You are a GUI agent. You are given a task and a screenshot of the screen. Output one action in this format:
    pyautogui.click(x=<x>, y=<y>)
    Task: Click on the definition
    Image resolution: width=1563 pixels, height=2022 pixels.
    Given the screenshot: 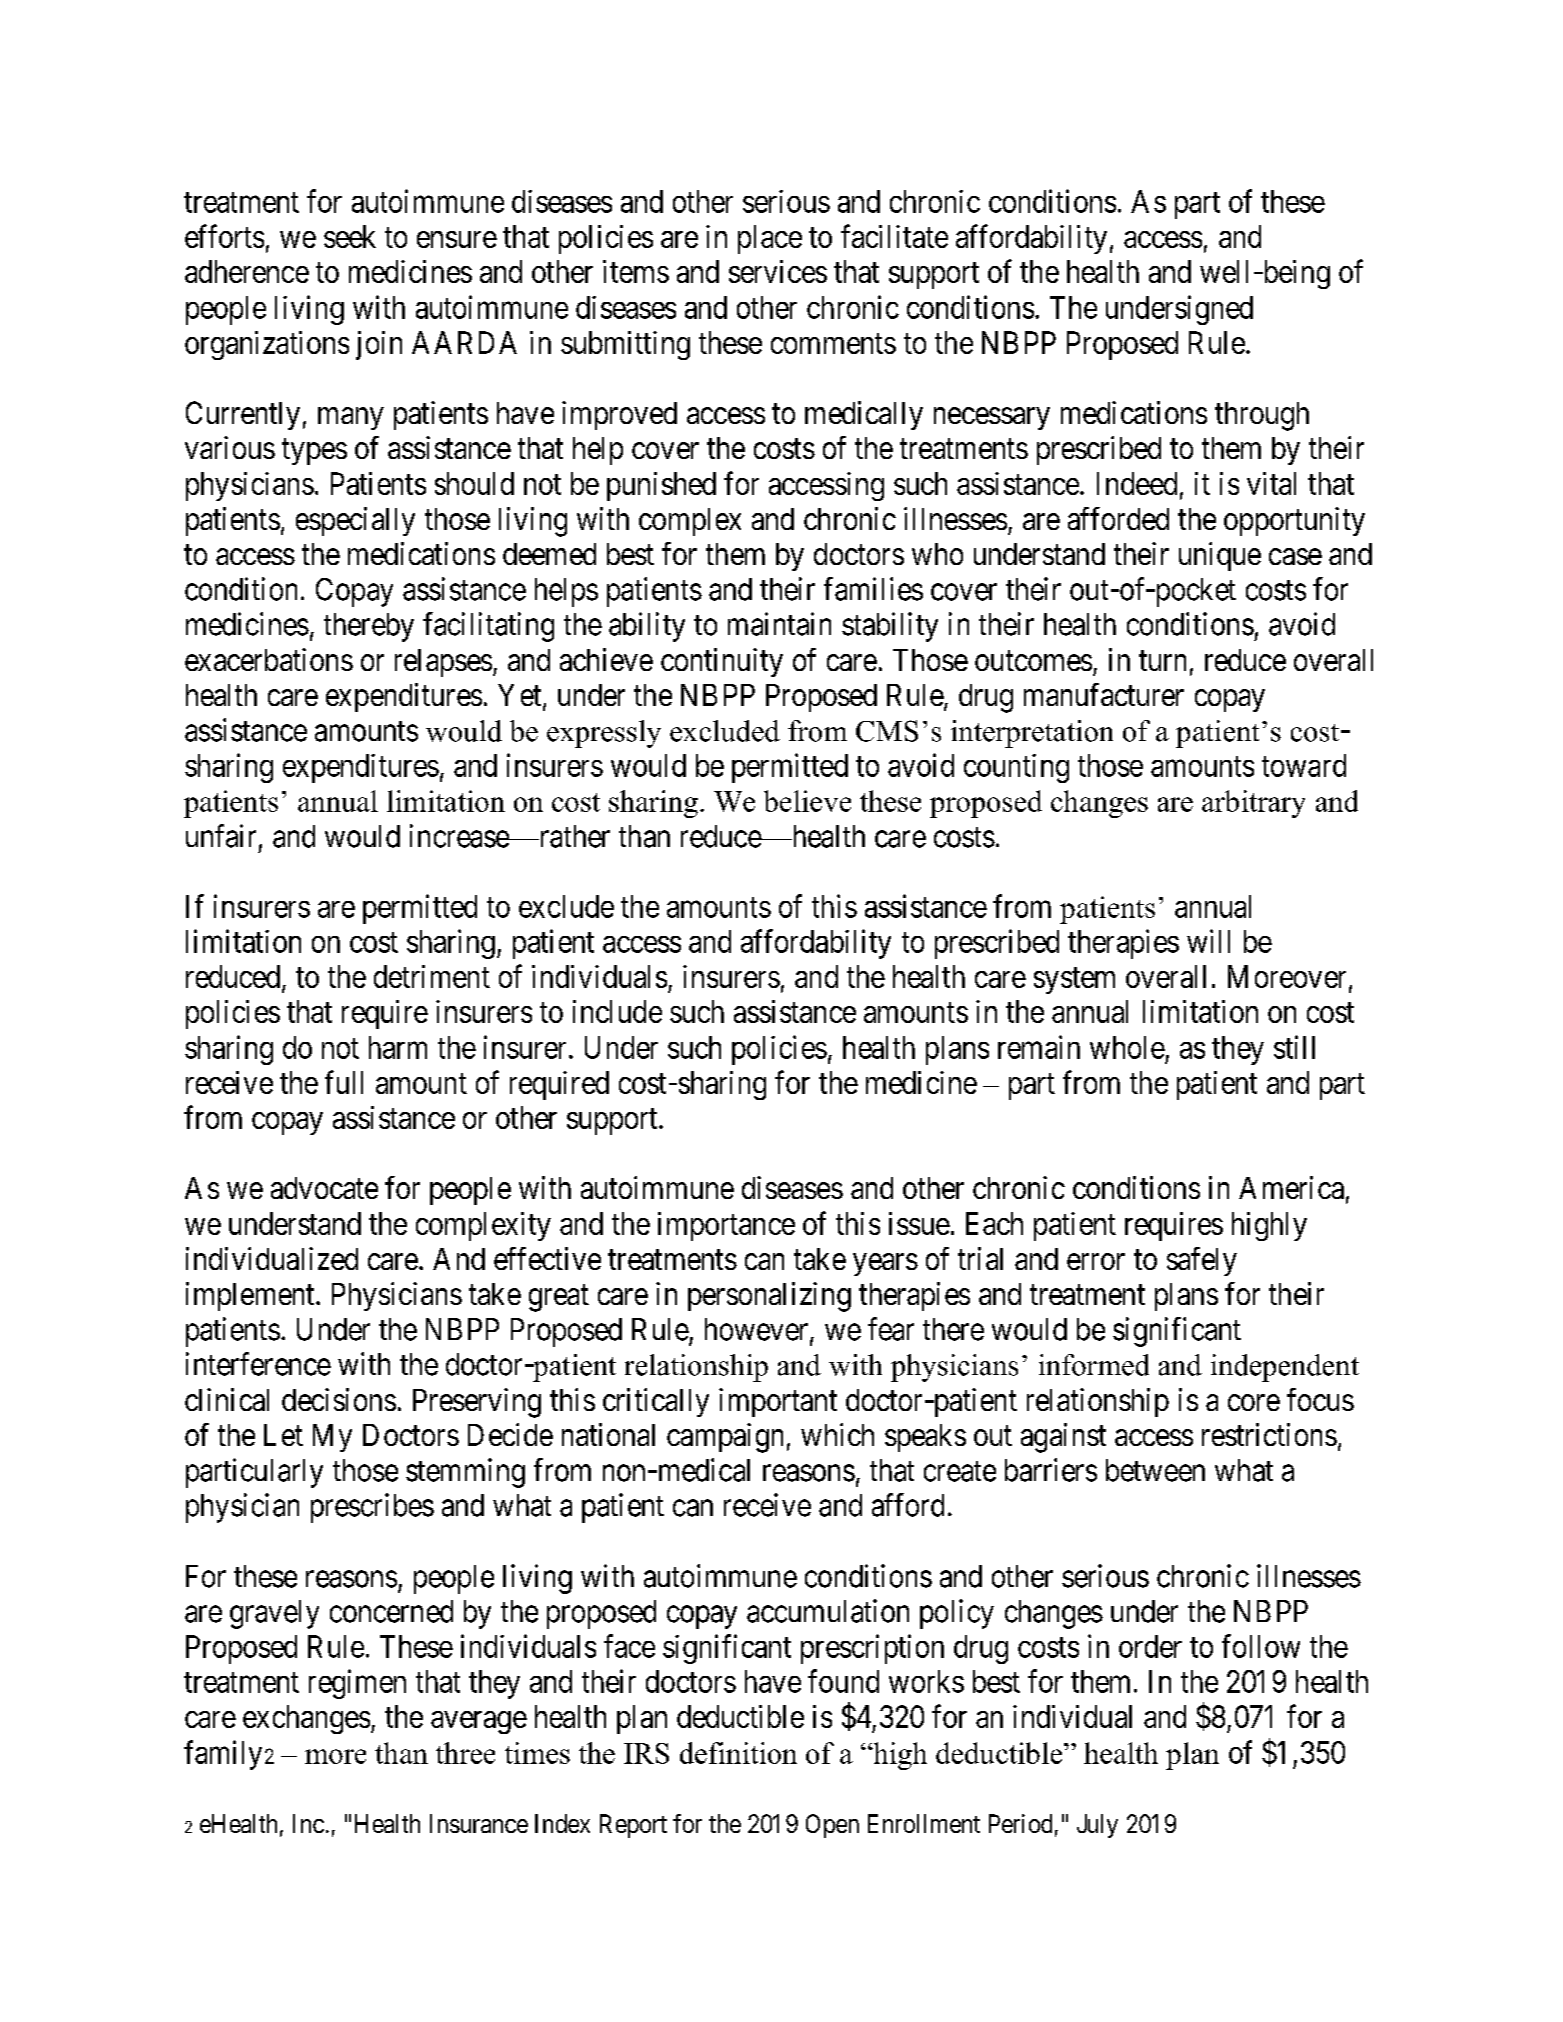 What is the action you would take?
    pyautogui.click(x=738, y=1753)
